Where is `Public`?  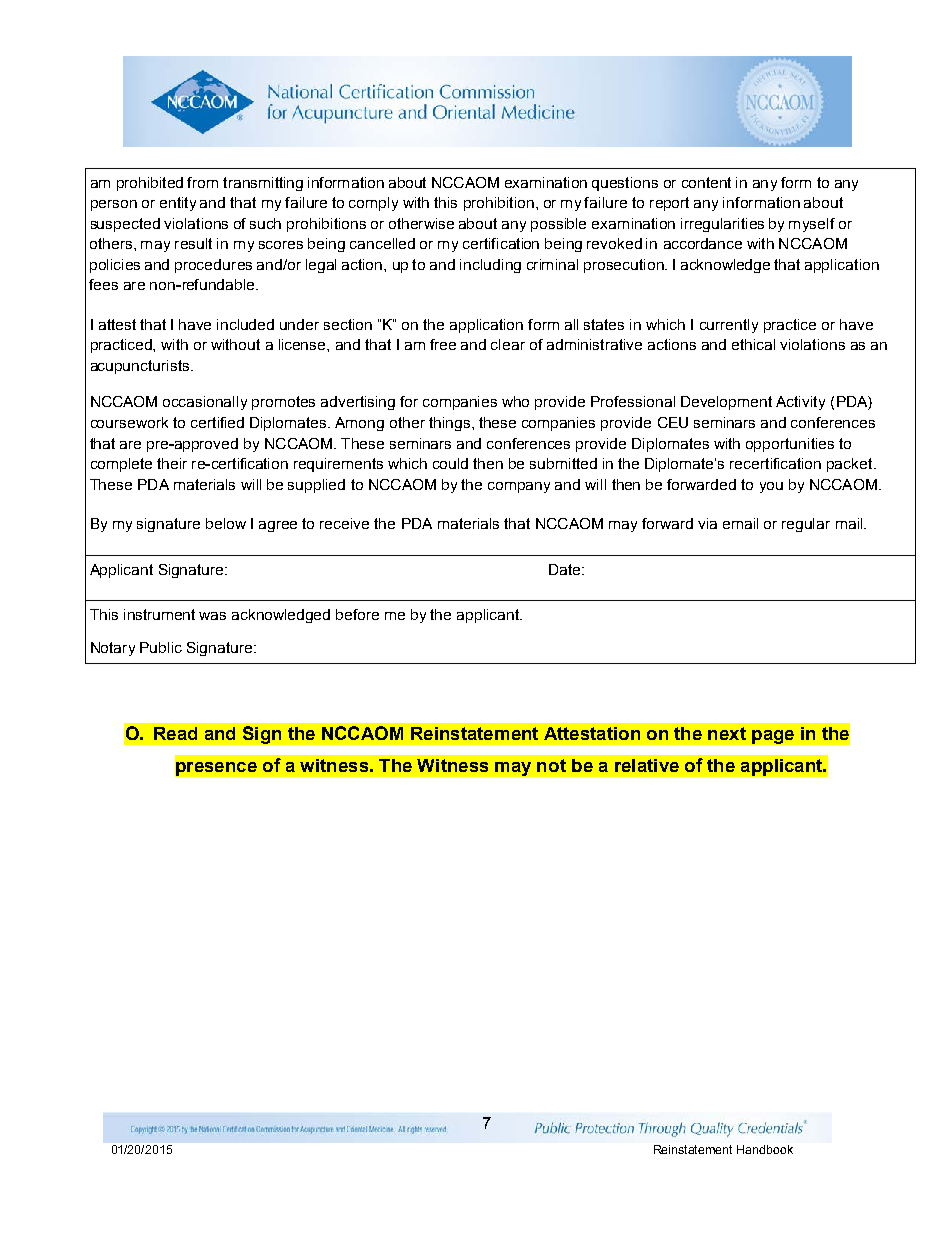
Public is located at coordinates (161, 647).
